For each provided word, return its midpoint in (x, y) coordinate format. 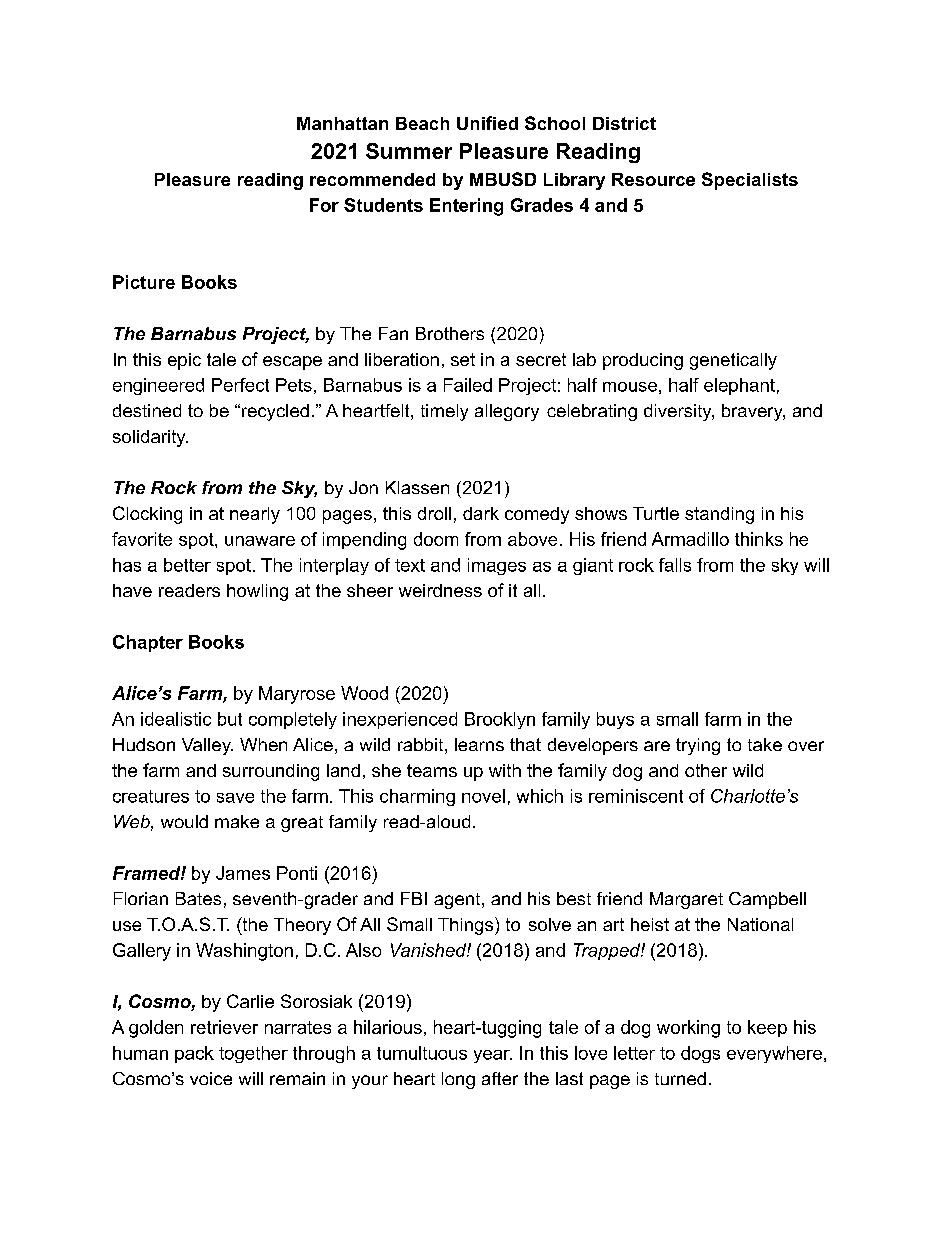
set (463, 359)
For (324, 205)
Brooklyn (500, 720)
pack (194, 1054)
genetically (733, 361)
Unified (487, 123)
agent (457, 901)
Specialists (750, 181)
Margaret (686, 900)
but (230, 719)
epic (184, 361)
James (243, 873)
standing (719, 515)
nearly (255, 515)
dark (481, 513)
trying (698, 746)
